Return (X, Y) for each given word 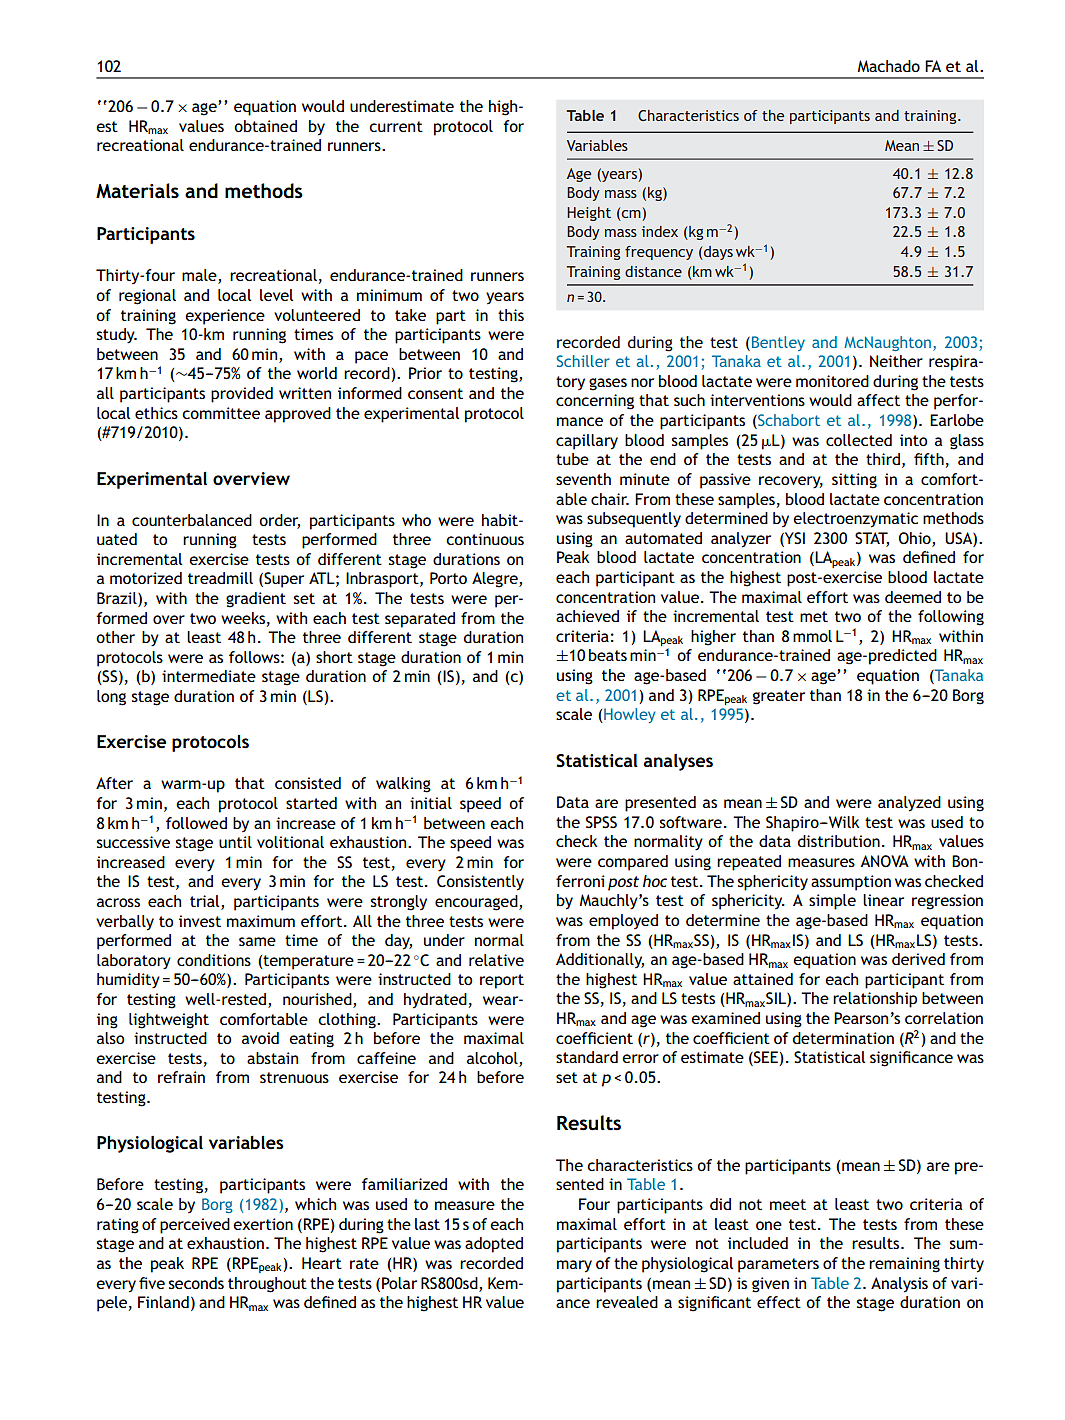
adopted (494, 1245)
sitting (854, 481)
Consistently (480, 883)
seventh (583, 479)
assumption (851, 883)
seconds (196, 1283)
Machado (888, 66)
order (279, 521)
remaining (904, 1265)
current (396, 126)
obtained (265, 126)
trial (206, 902)
